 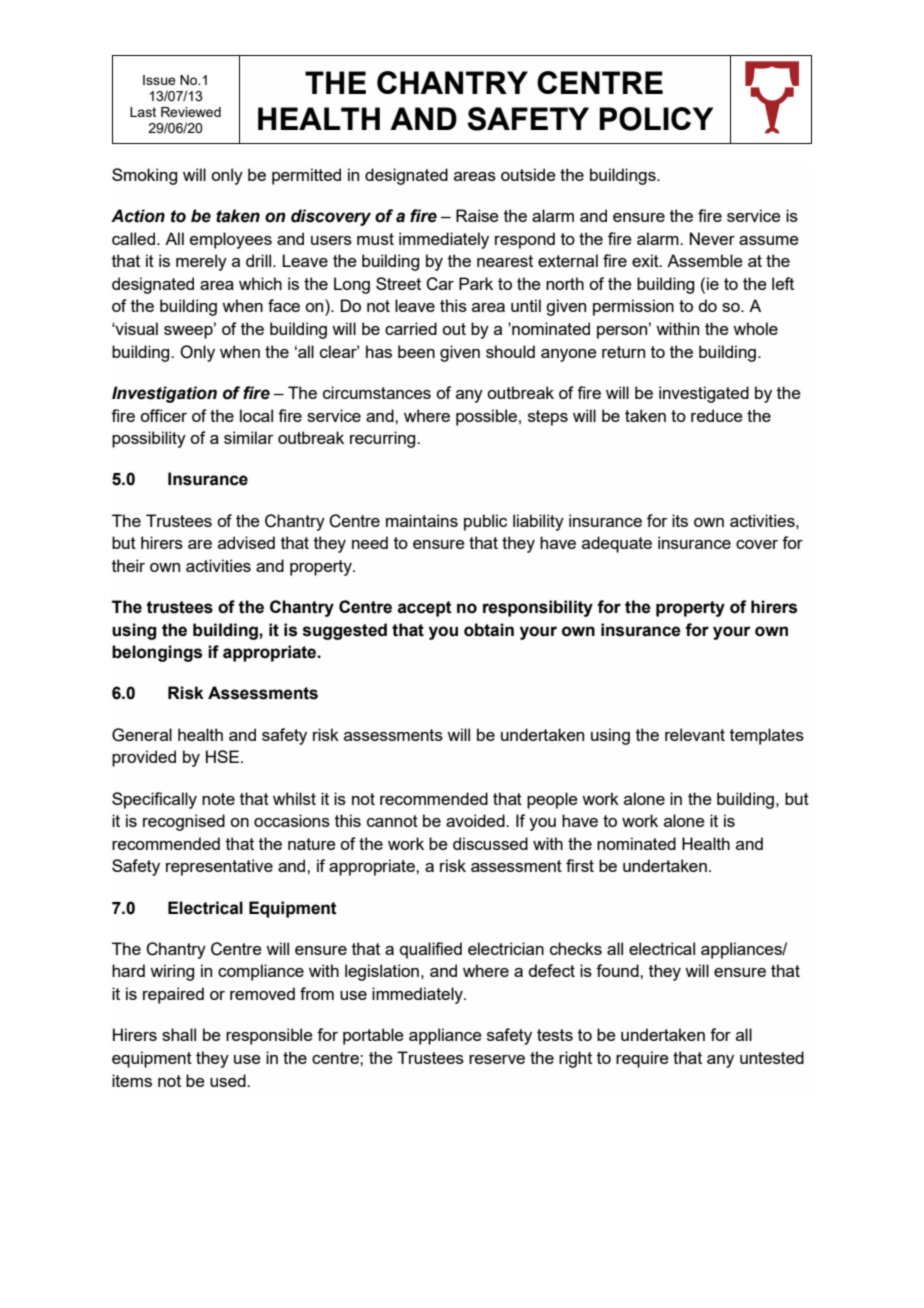 I want to click on reduce, so click(x=717, y=415).
